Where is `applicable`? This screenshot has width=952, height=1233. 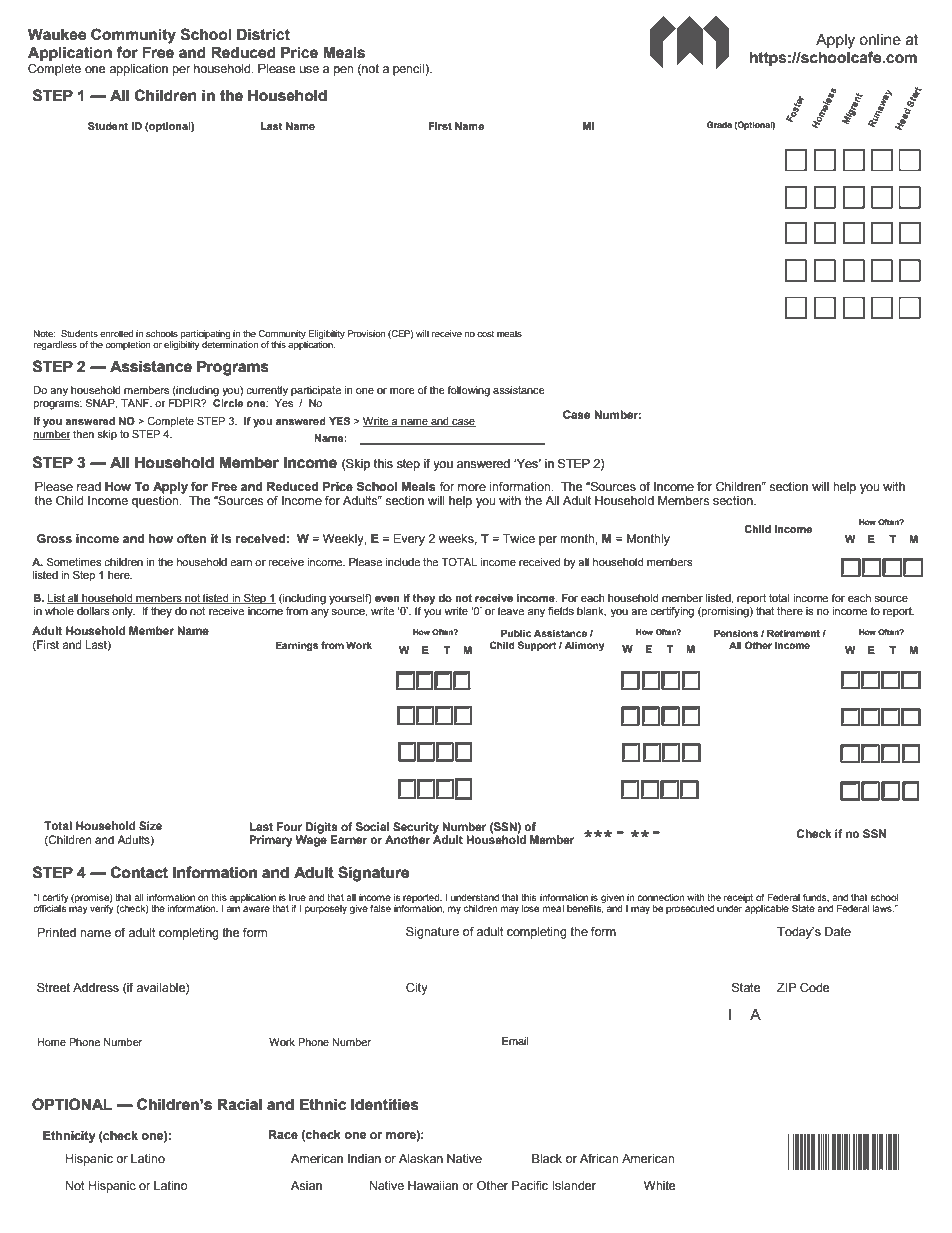
applicable is located at coordinates (767, 908).
